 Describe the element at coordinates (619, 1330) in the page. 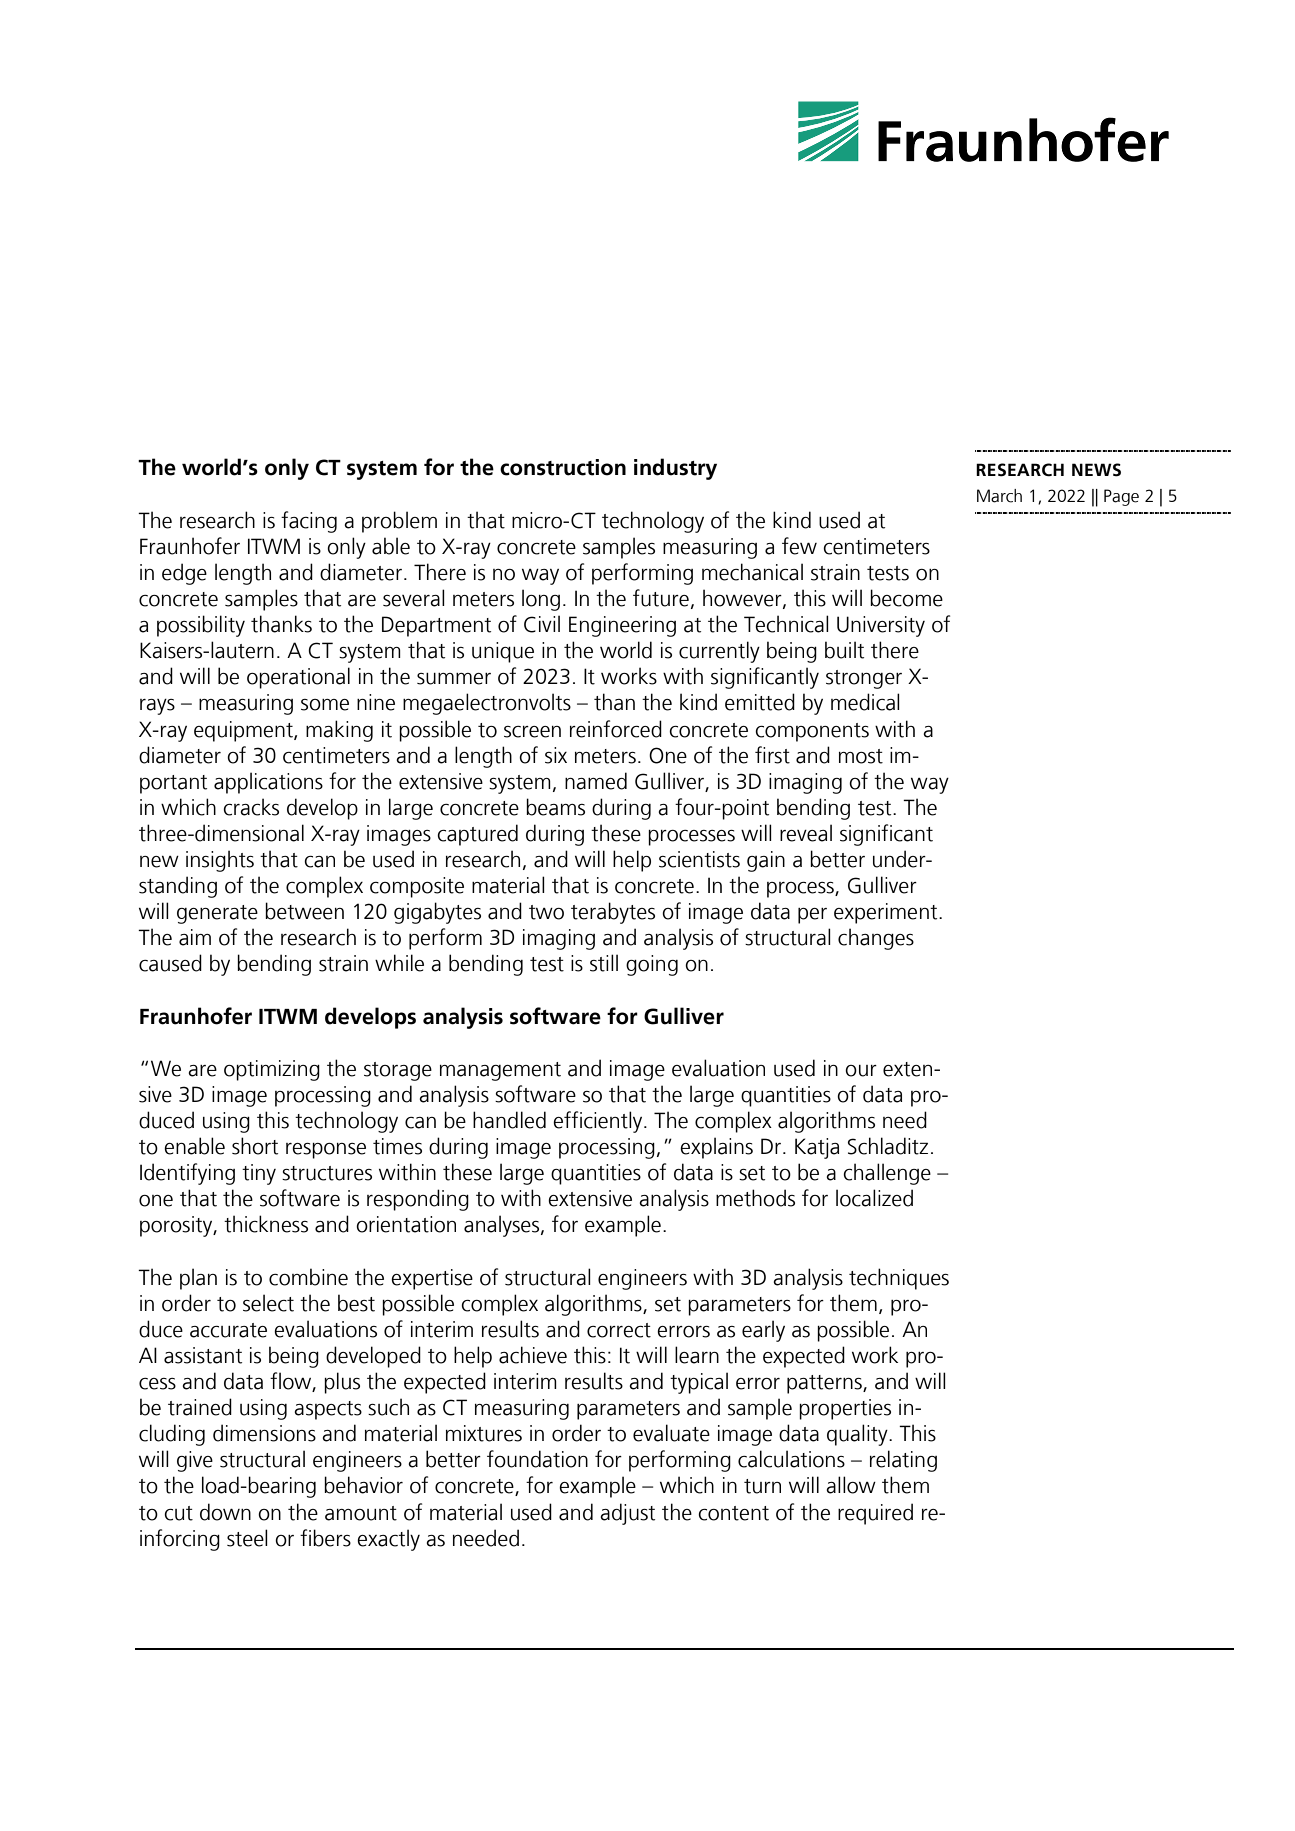

I see `correct` at that location.
